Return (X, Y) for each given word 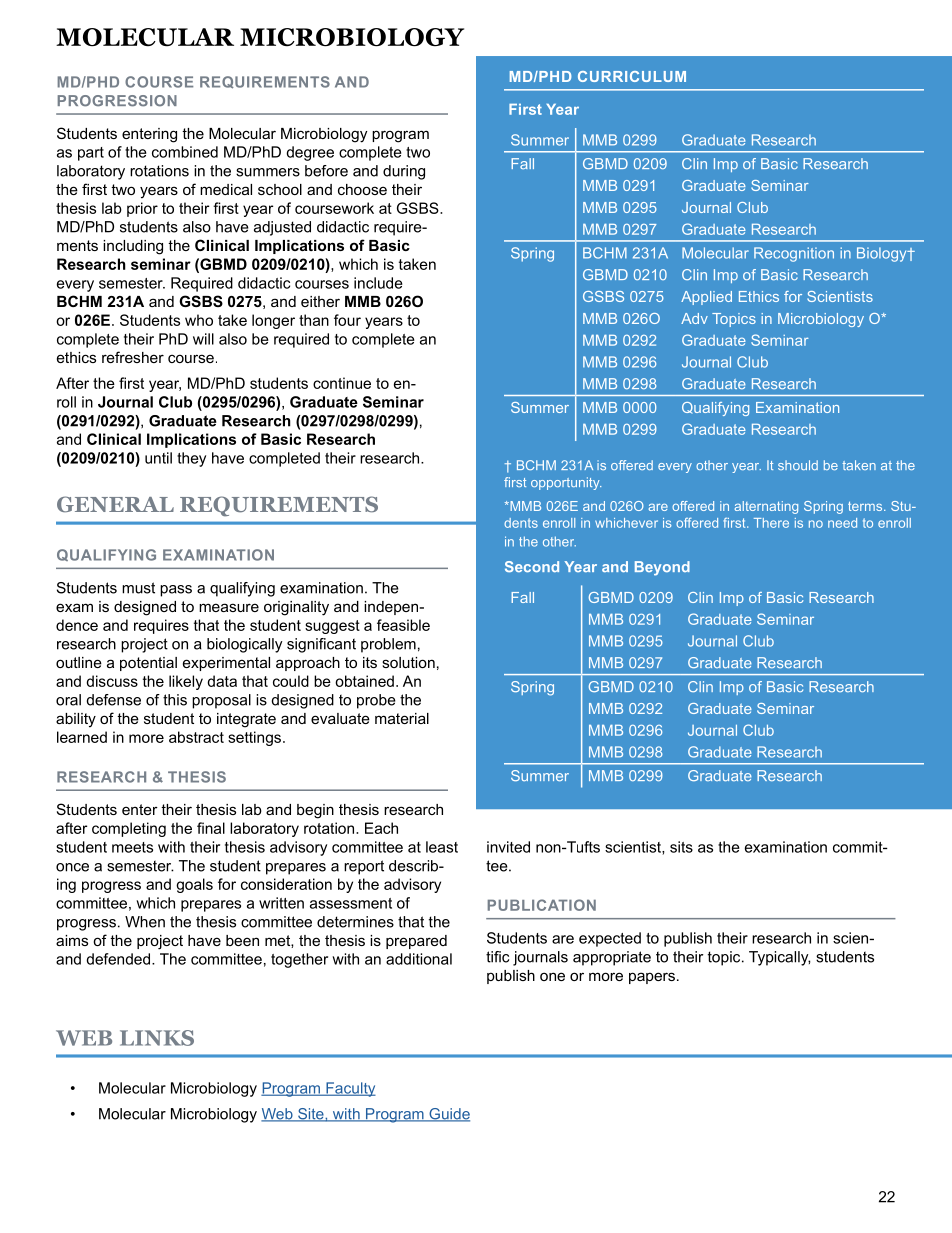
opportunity (566, 483)
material (402, 718)
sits (681, 847)
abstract (196, 737)
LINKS (157, 1038)
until (158, 458)
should (798, 465)
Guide (448, 1115)
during (404, 172)
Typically (779, 958)
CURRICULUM (632, 76)
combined (185, 152)
